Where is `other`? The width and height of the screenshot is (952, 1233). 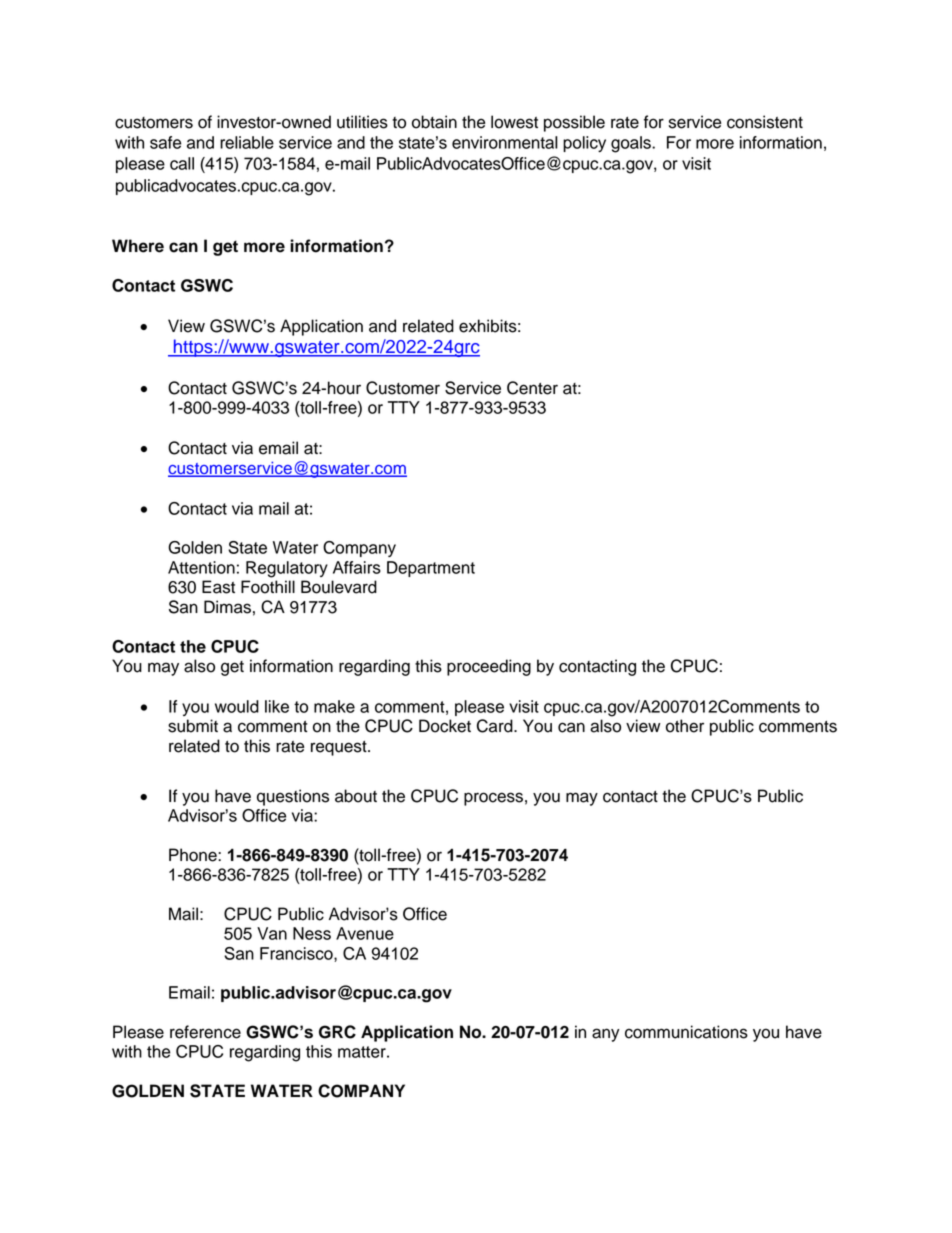 other is located at coordinates (685, 726).
